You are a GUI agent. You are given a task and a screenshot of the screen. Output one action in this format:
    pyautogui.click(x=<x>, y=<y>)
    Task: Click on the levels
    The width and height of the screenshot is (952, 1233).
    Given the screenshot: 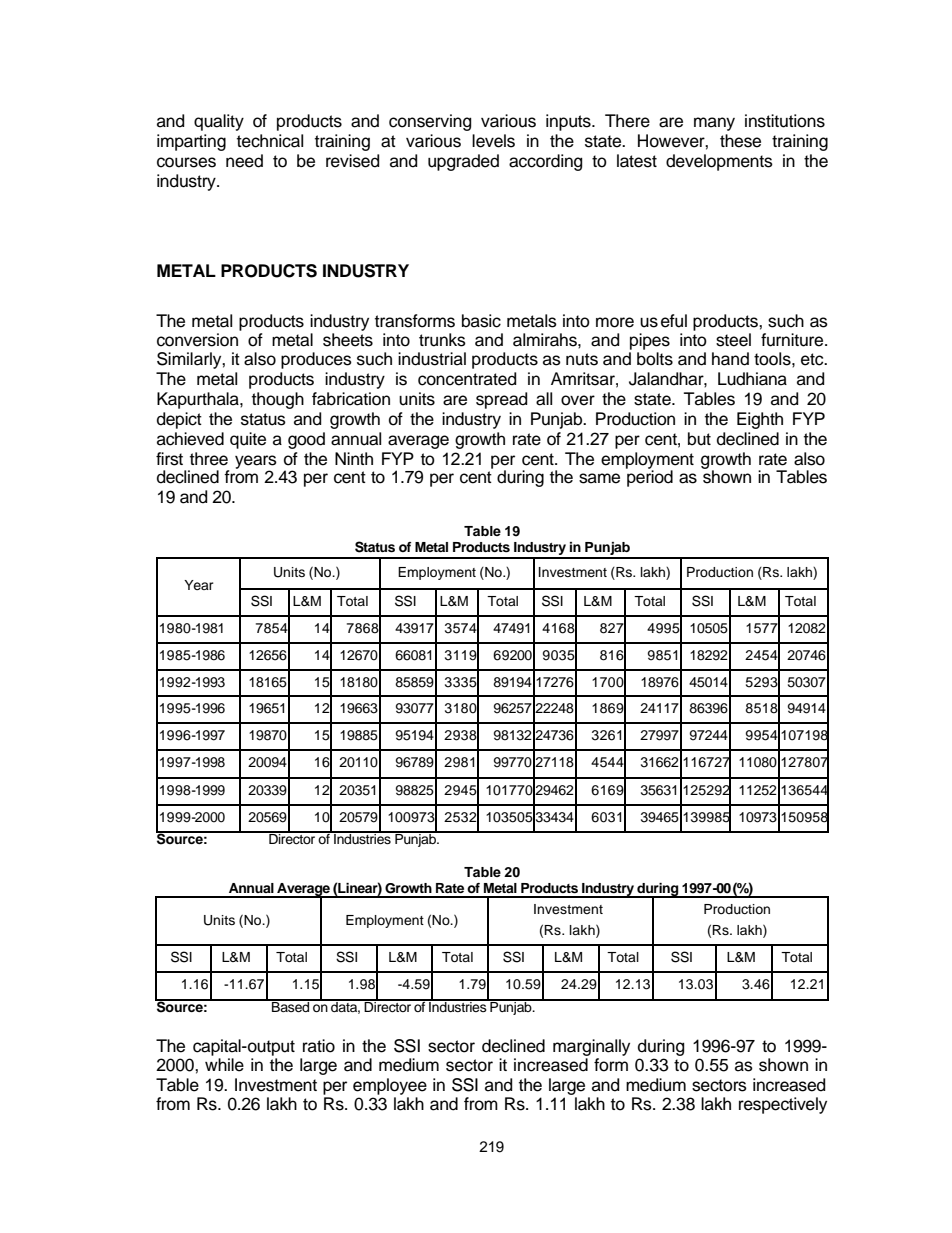 What is the action you would take?
    pyautogui.click(x=493, y=141)
